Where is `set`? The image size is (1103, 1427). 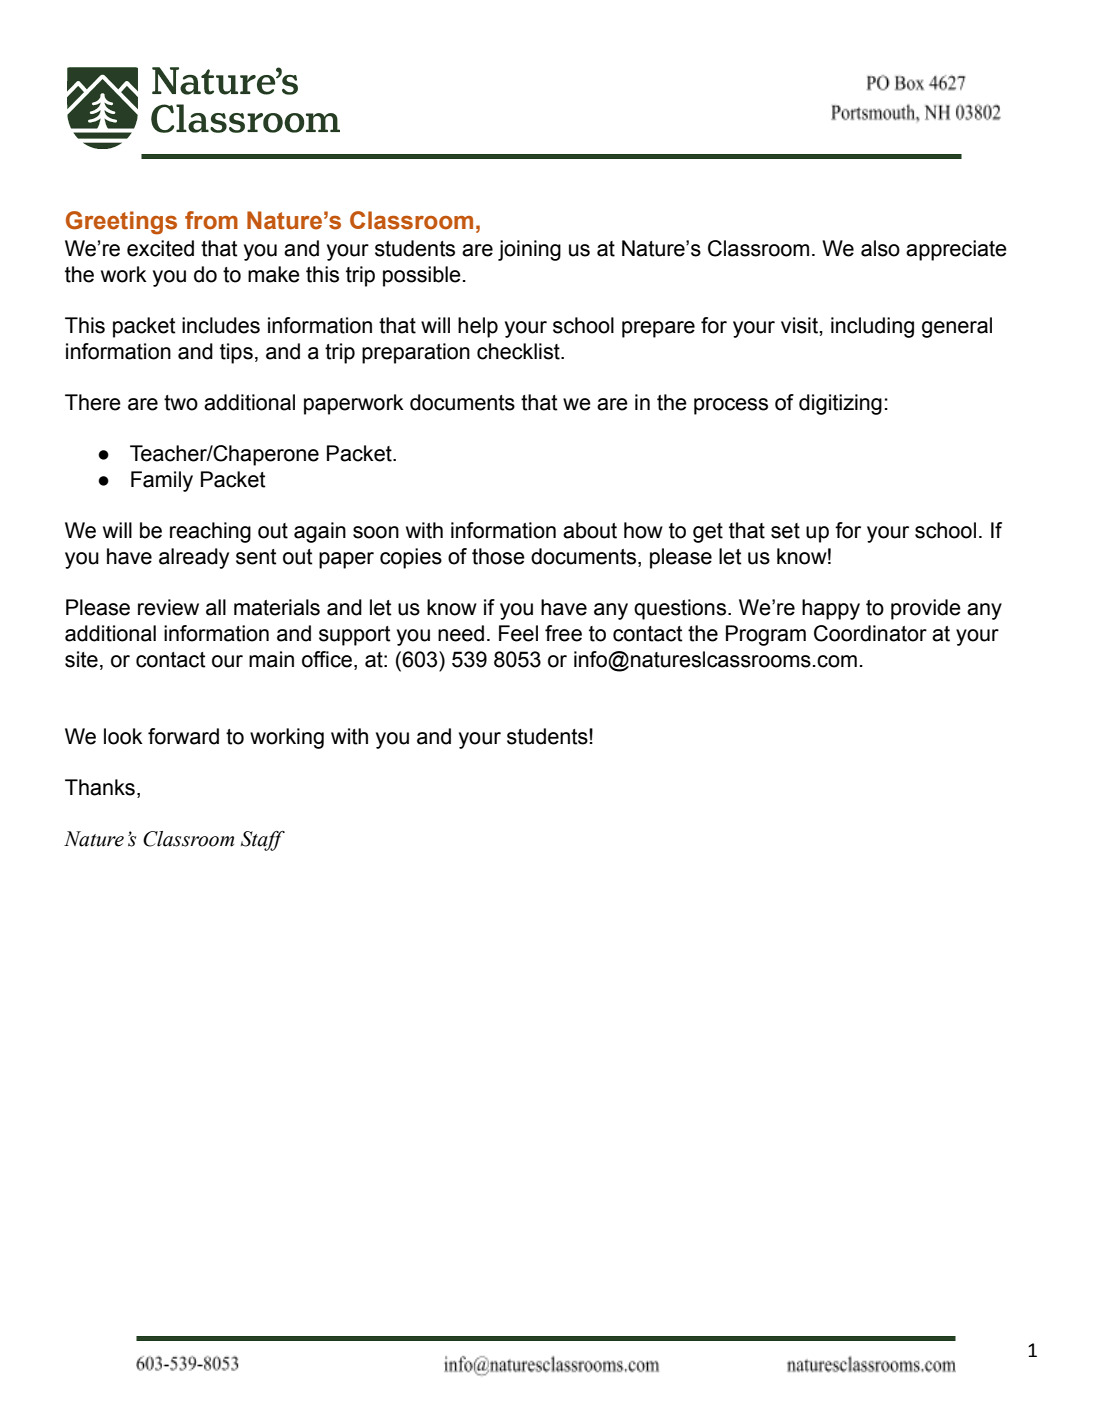
set is located at coordinates (785, 531).
